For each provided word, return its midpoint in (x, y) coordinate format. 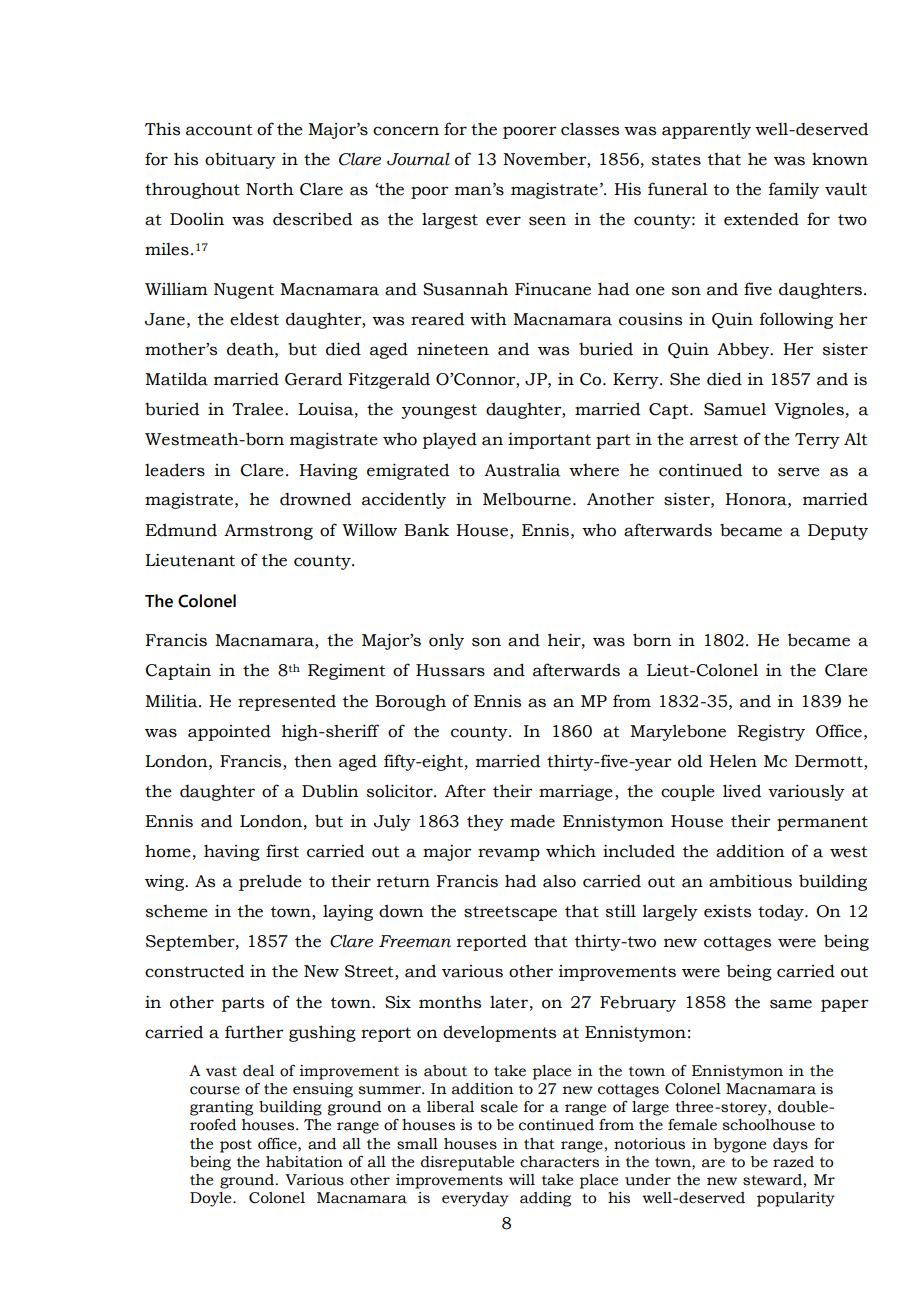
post (236, 1146)
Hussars (450, 670)
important (549, 440)
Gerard (313, 379)
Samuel (735, 409)
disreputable (467, 1163)
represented (287, 703)
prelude (270, 883)
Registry (771, 732)
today (782, 912)
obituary (240, 161)
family (794, 190)
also (559, 881)
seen (547, 221)
